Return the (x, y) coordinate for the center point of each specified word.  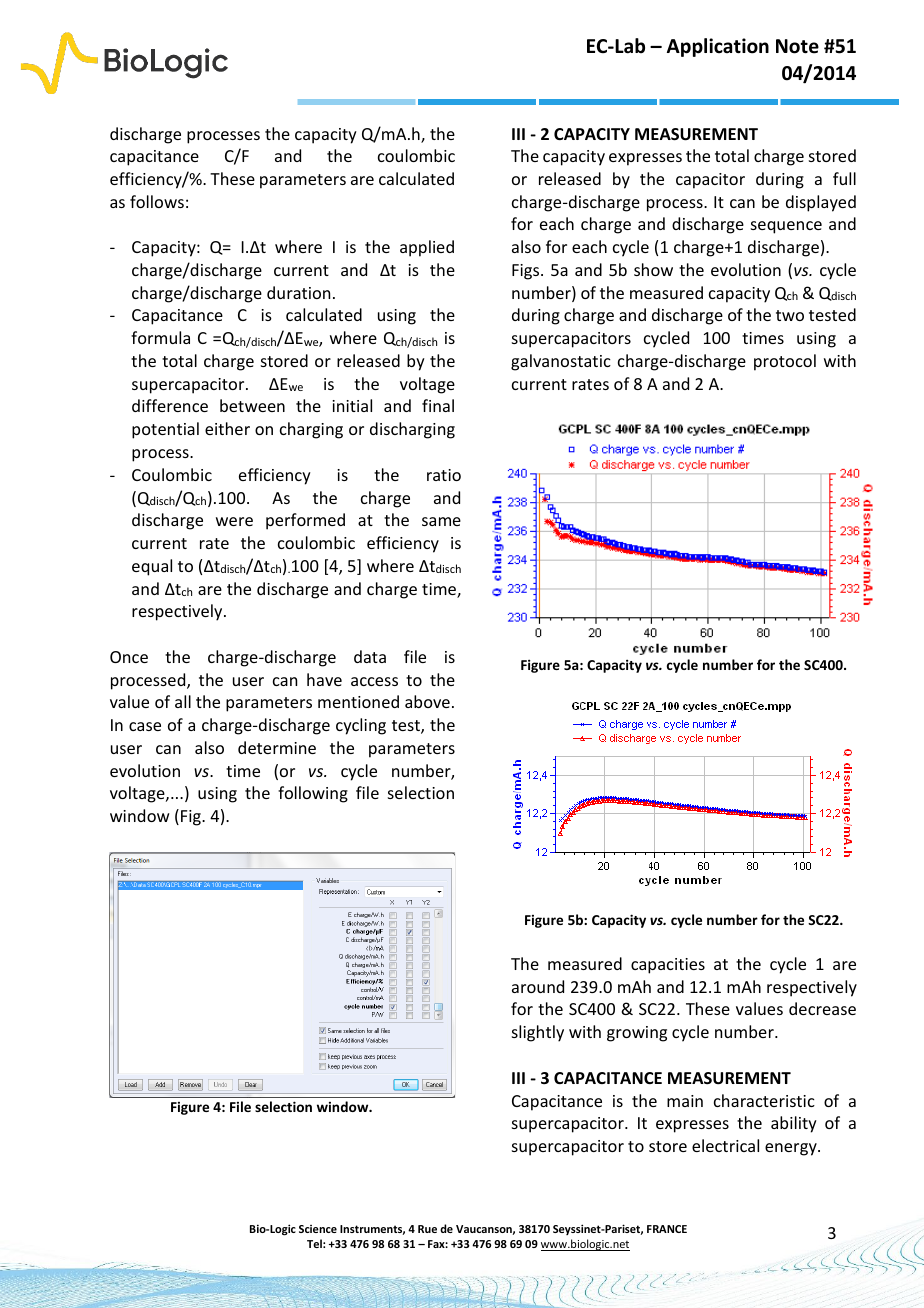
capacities (668, 966)
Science (318, 1229)
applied (427, 248)
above (427, 701)
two (790, 315)
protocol (785, 362)
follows (157, 201)
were (234, 521)
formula (160, 337)
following (313, 794)
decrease (822, 1008)
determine (277, 747)
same (441, 521)
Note (797, 46)
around (538, 986)
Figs (527, 272)
